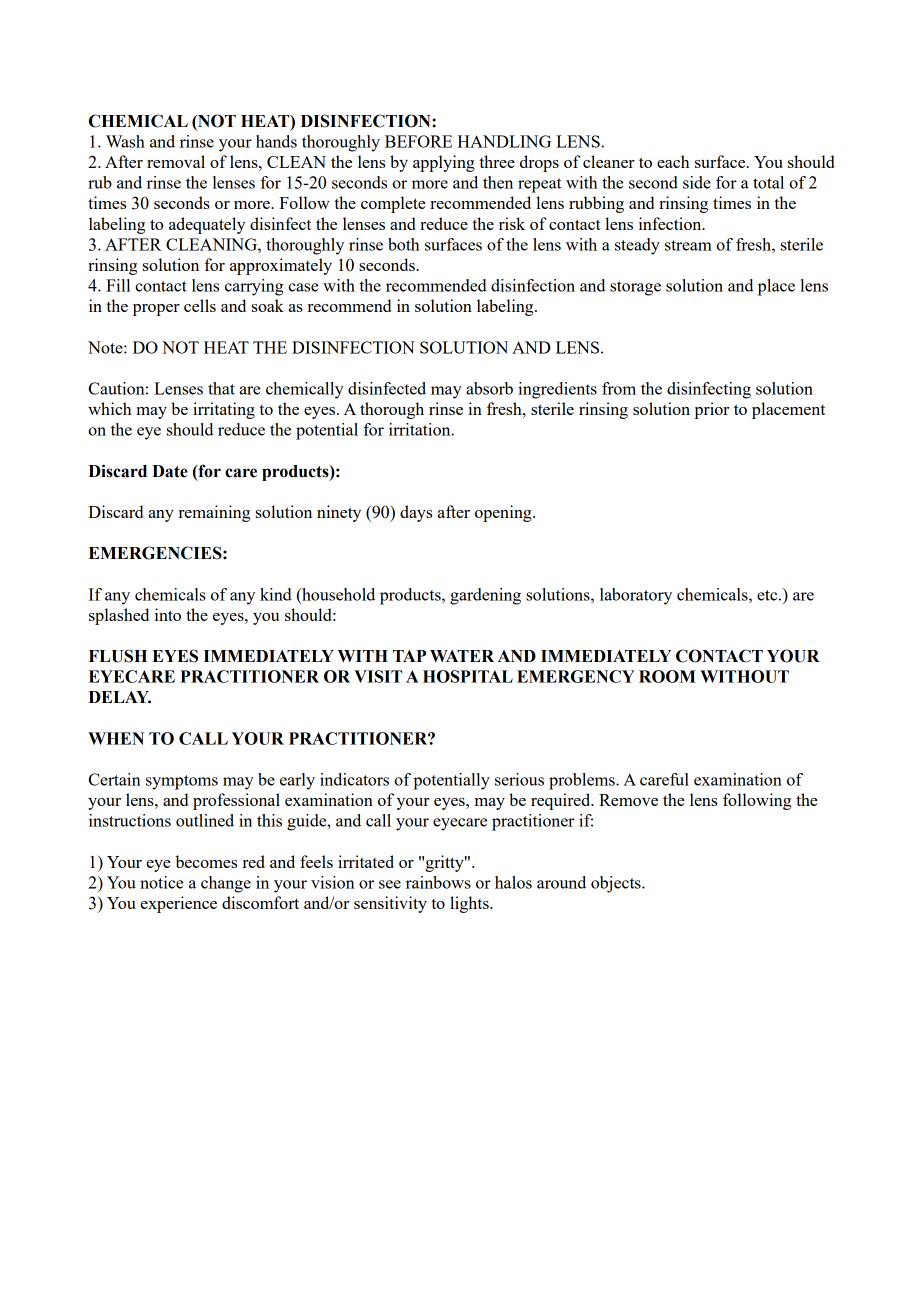  I want to click on storage, so click(635, 288).
